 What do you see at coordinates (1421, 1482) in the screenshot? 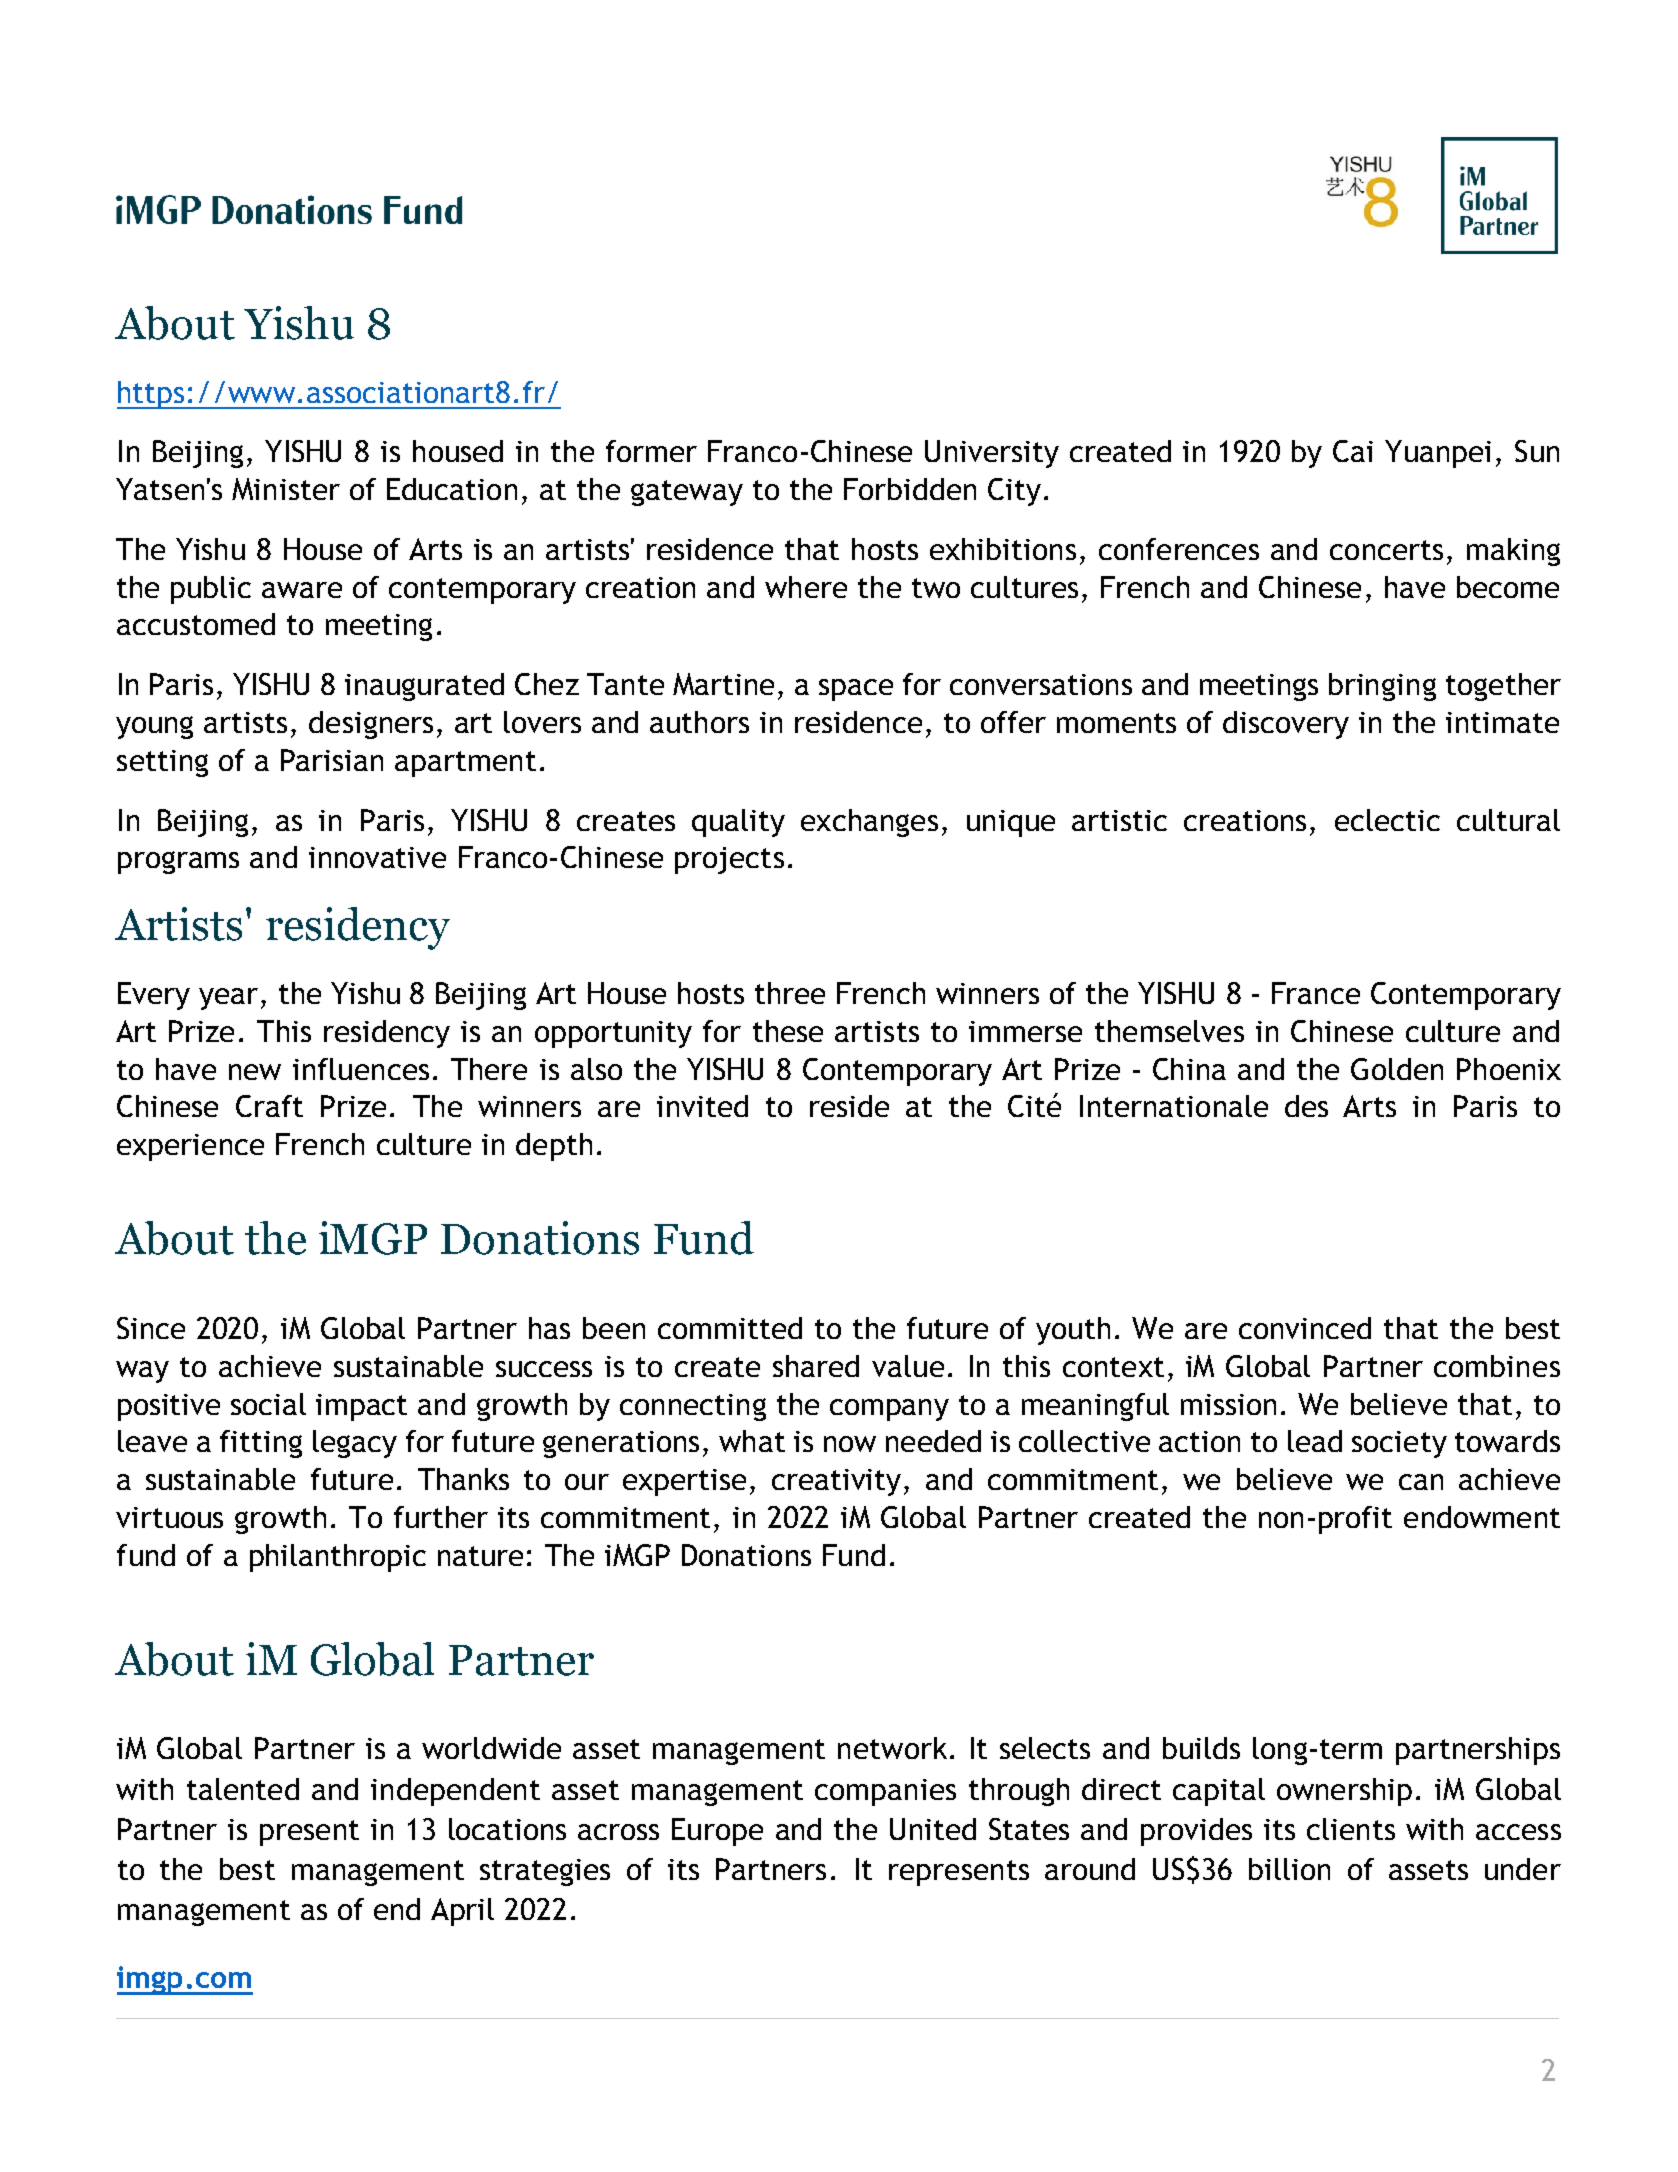
I see `can` at bounding box center [1421, 1482].
